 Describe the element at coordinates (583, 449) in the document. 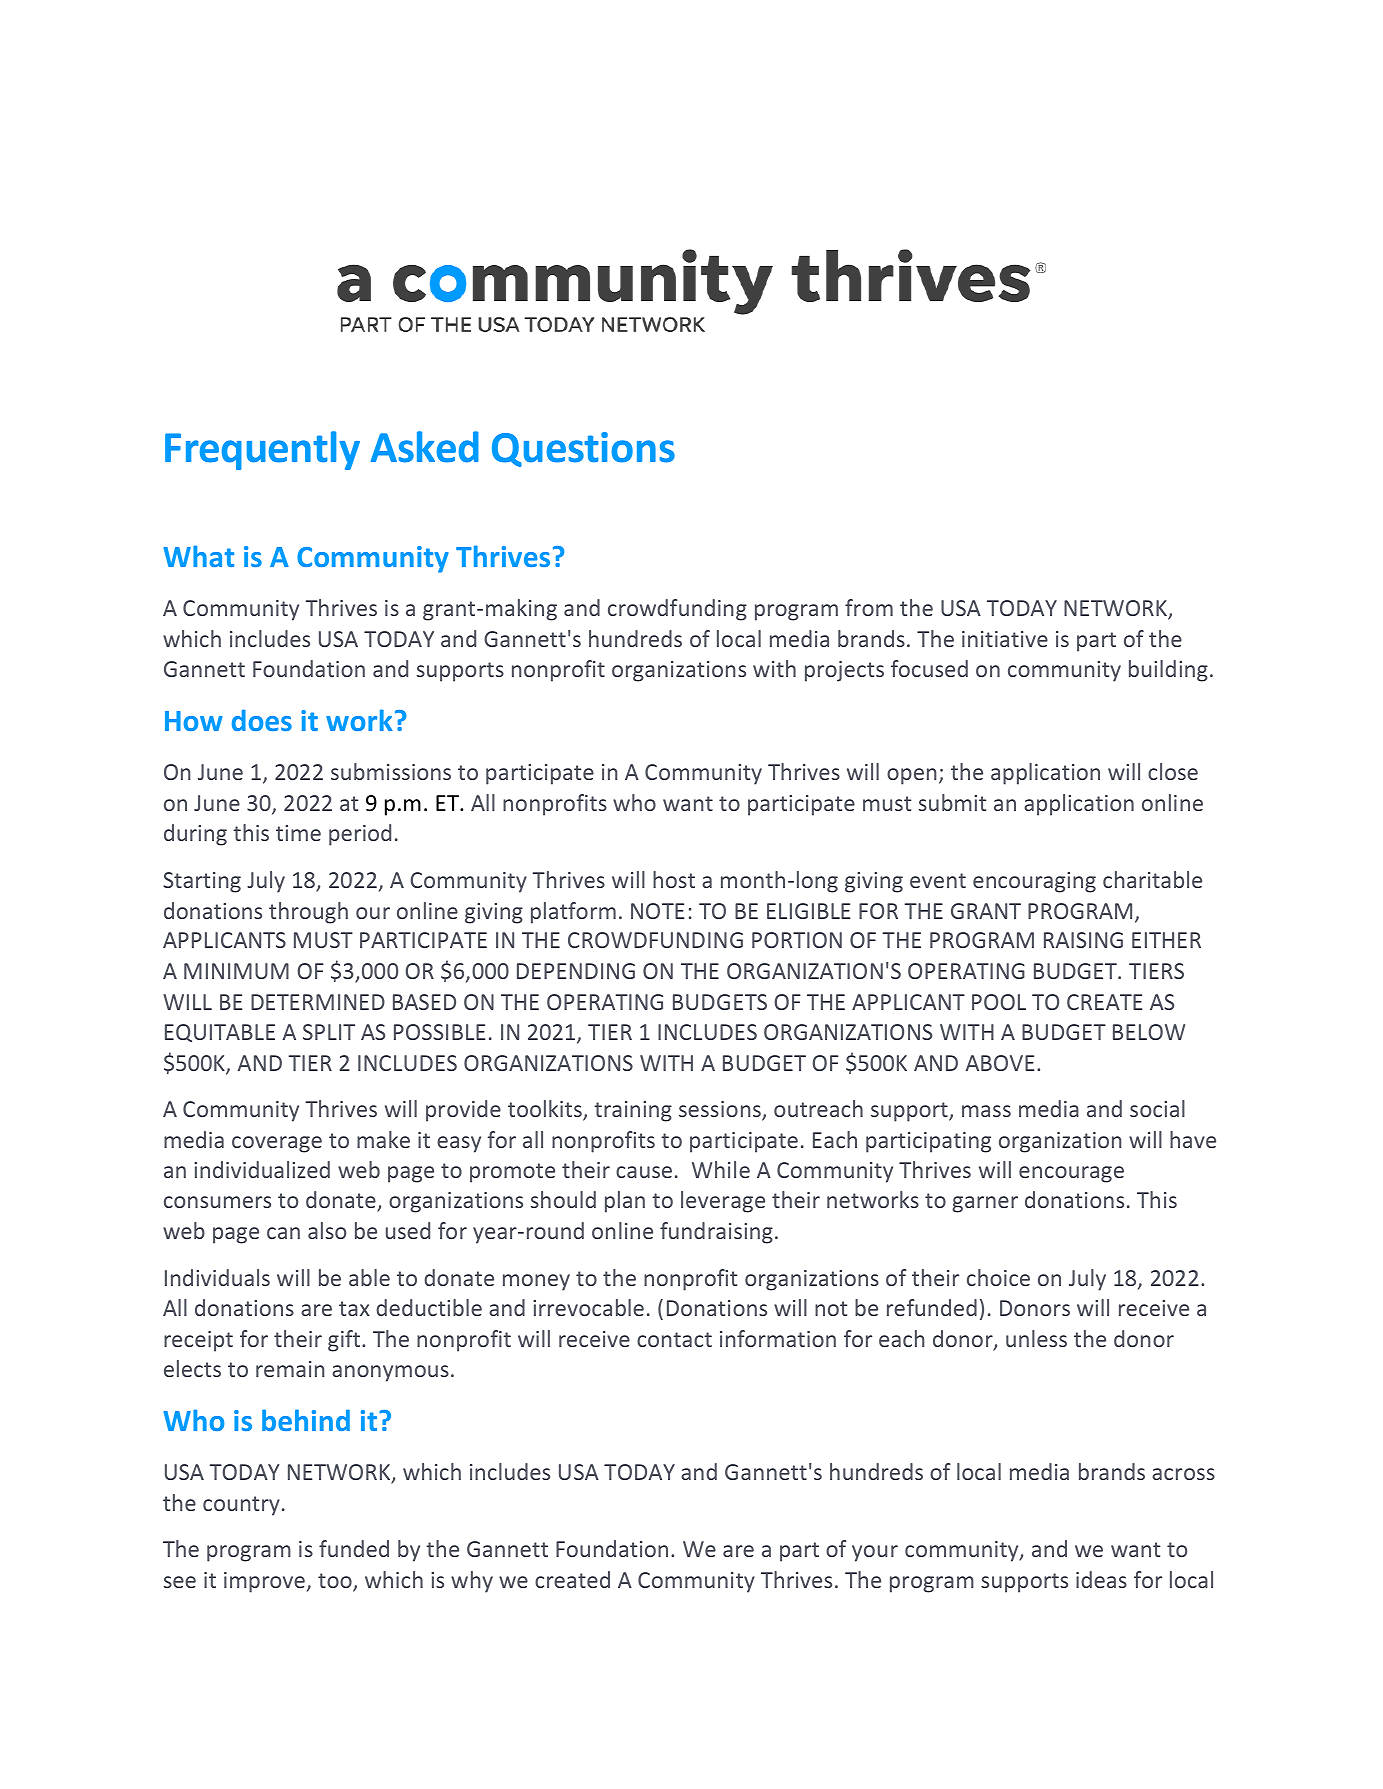

I see `Questions` at that location.
